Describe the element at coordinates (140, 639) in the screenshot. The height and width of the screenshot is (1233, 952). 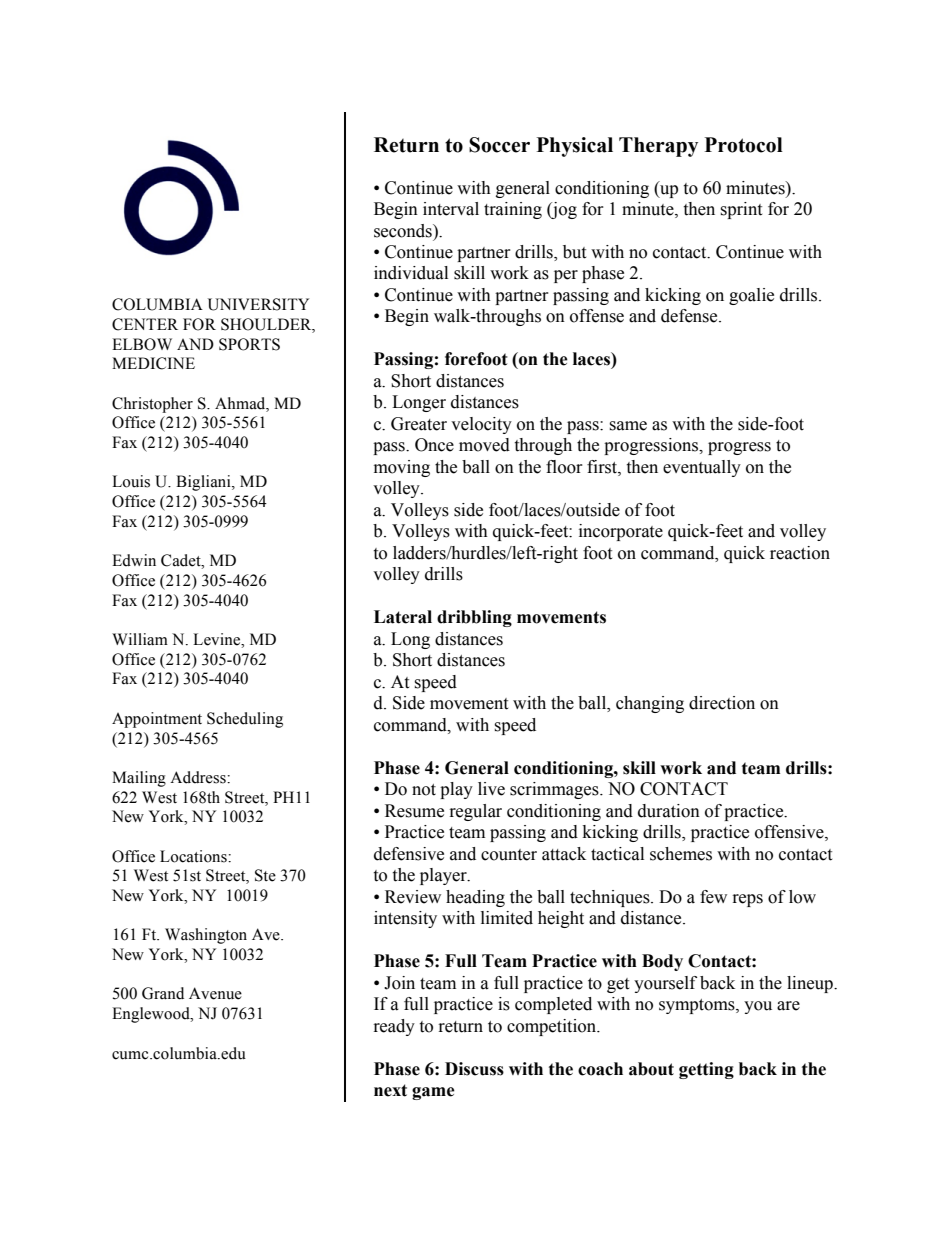
I see `William` at that location.
